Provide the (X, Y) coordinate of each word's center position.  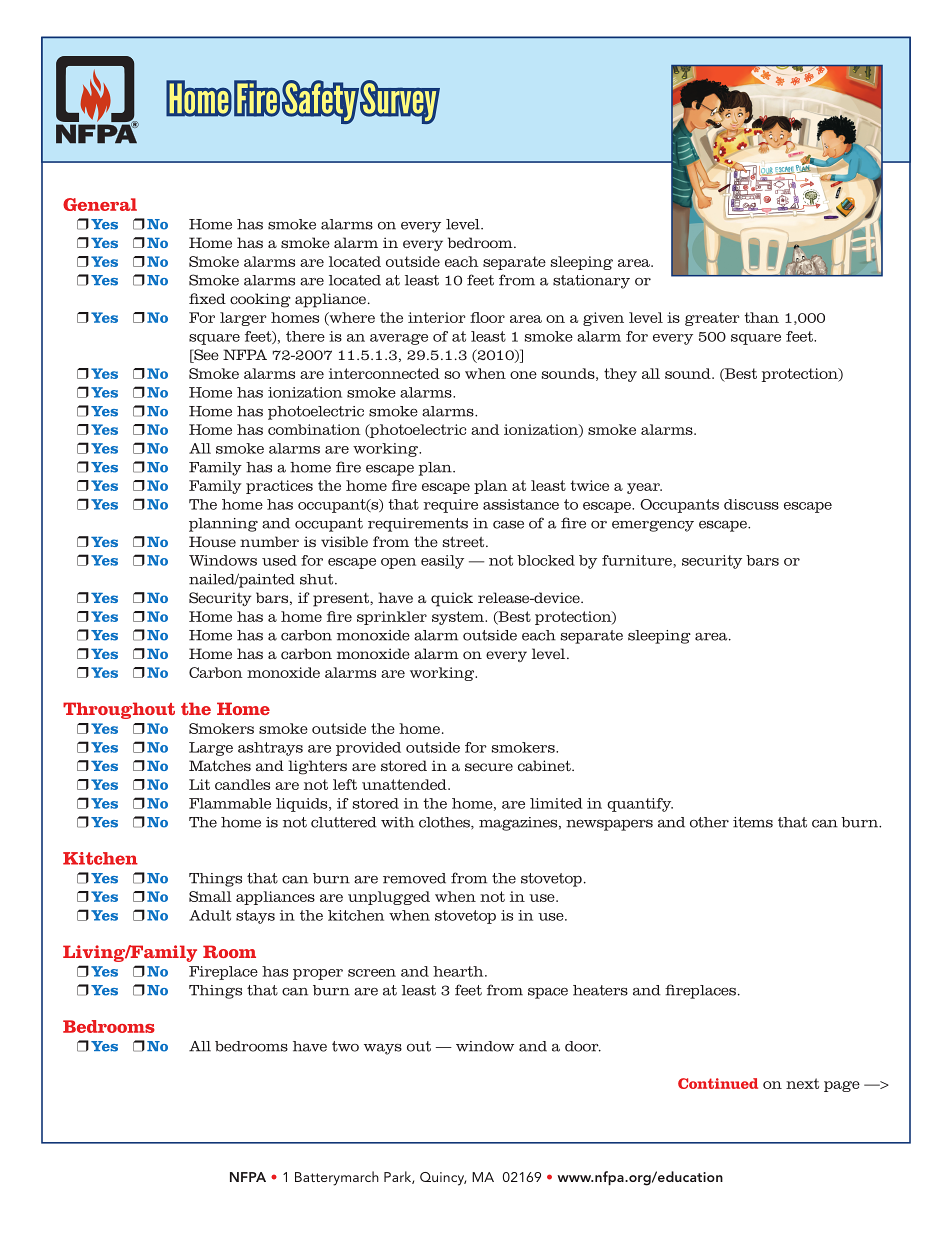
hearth (459, 971)
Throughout (119, 710)
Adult (210, 915)
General (100, 204)
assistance (521, 504)
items (753, 822)
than (762, 317)
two (345, 1046)
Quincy (443, 1179)
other (709, 822)
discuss (751, 504)
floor (487, 317)
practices (279, 487)
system (459, 618)
